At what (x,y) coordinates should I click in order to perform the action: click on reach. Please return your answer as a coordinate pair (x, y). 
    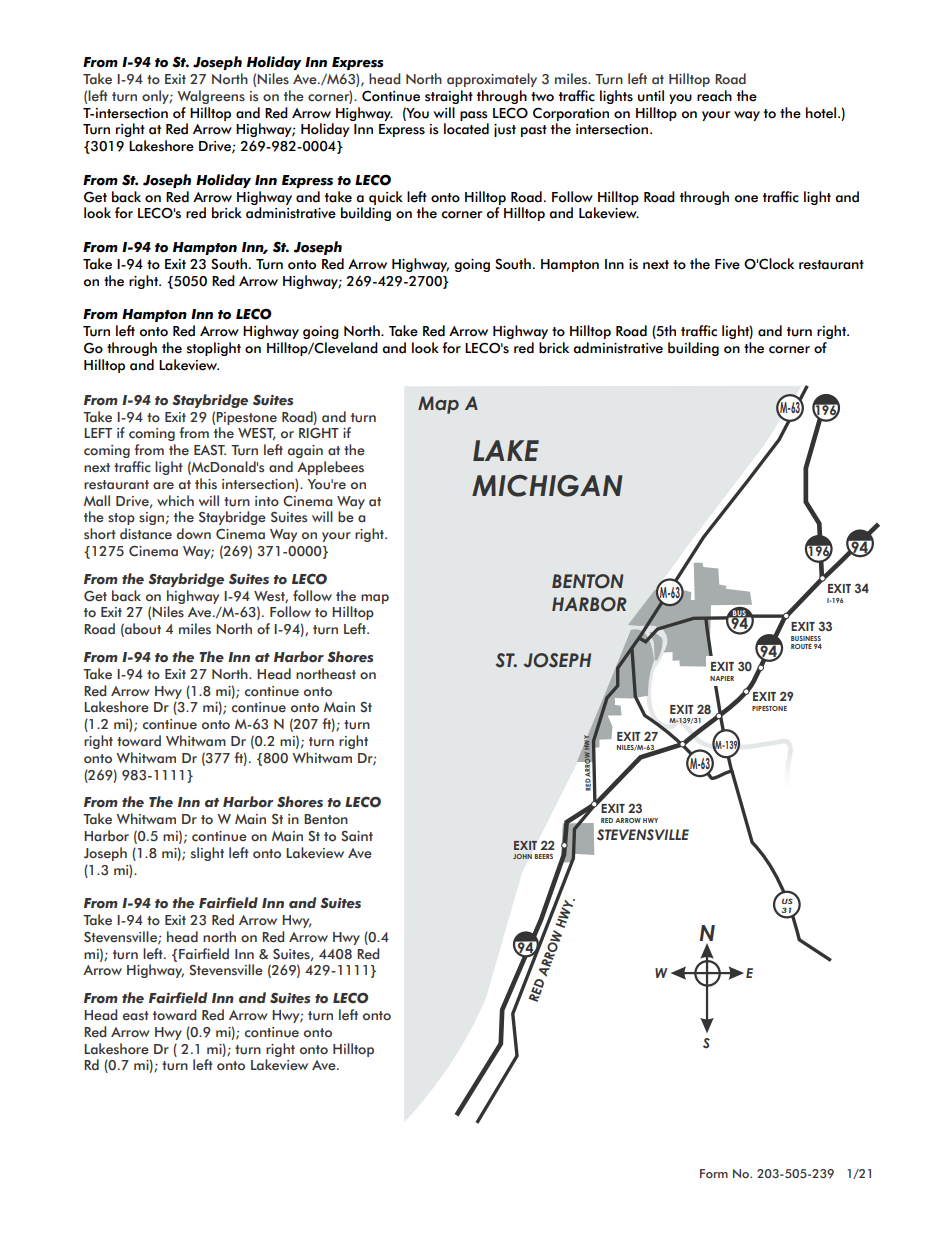
    Looking at the image, I should click on (714, 96).
